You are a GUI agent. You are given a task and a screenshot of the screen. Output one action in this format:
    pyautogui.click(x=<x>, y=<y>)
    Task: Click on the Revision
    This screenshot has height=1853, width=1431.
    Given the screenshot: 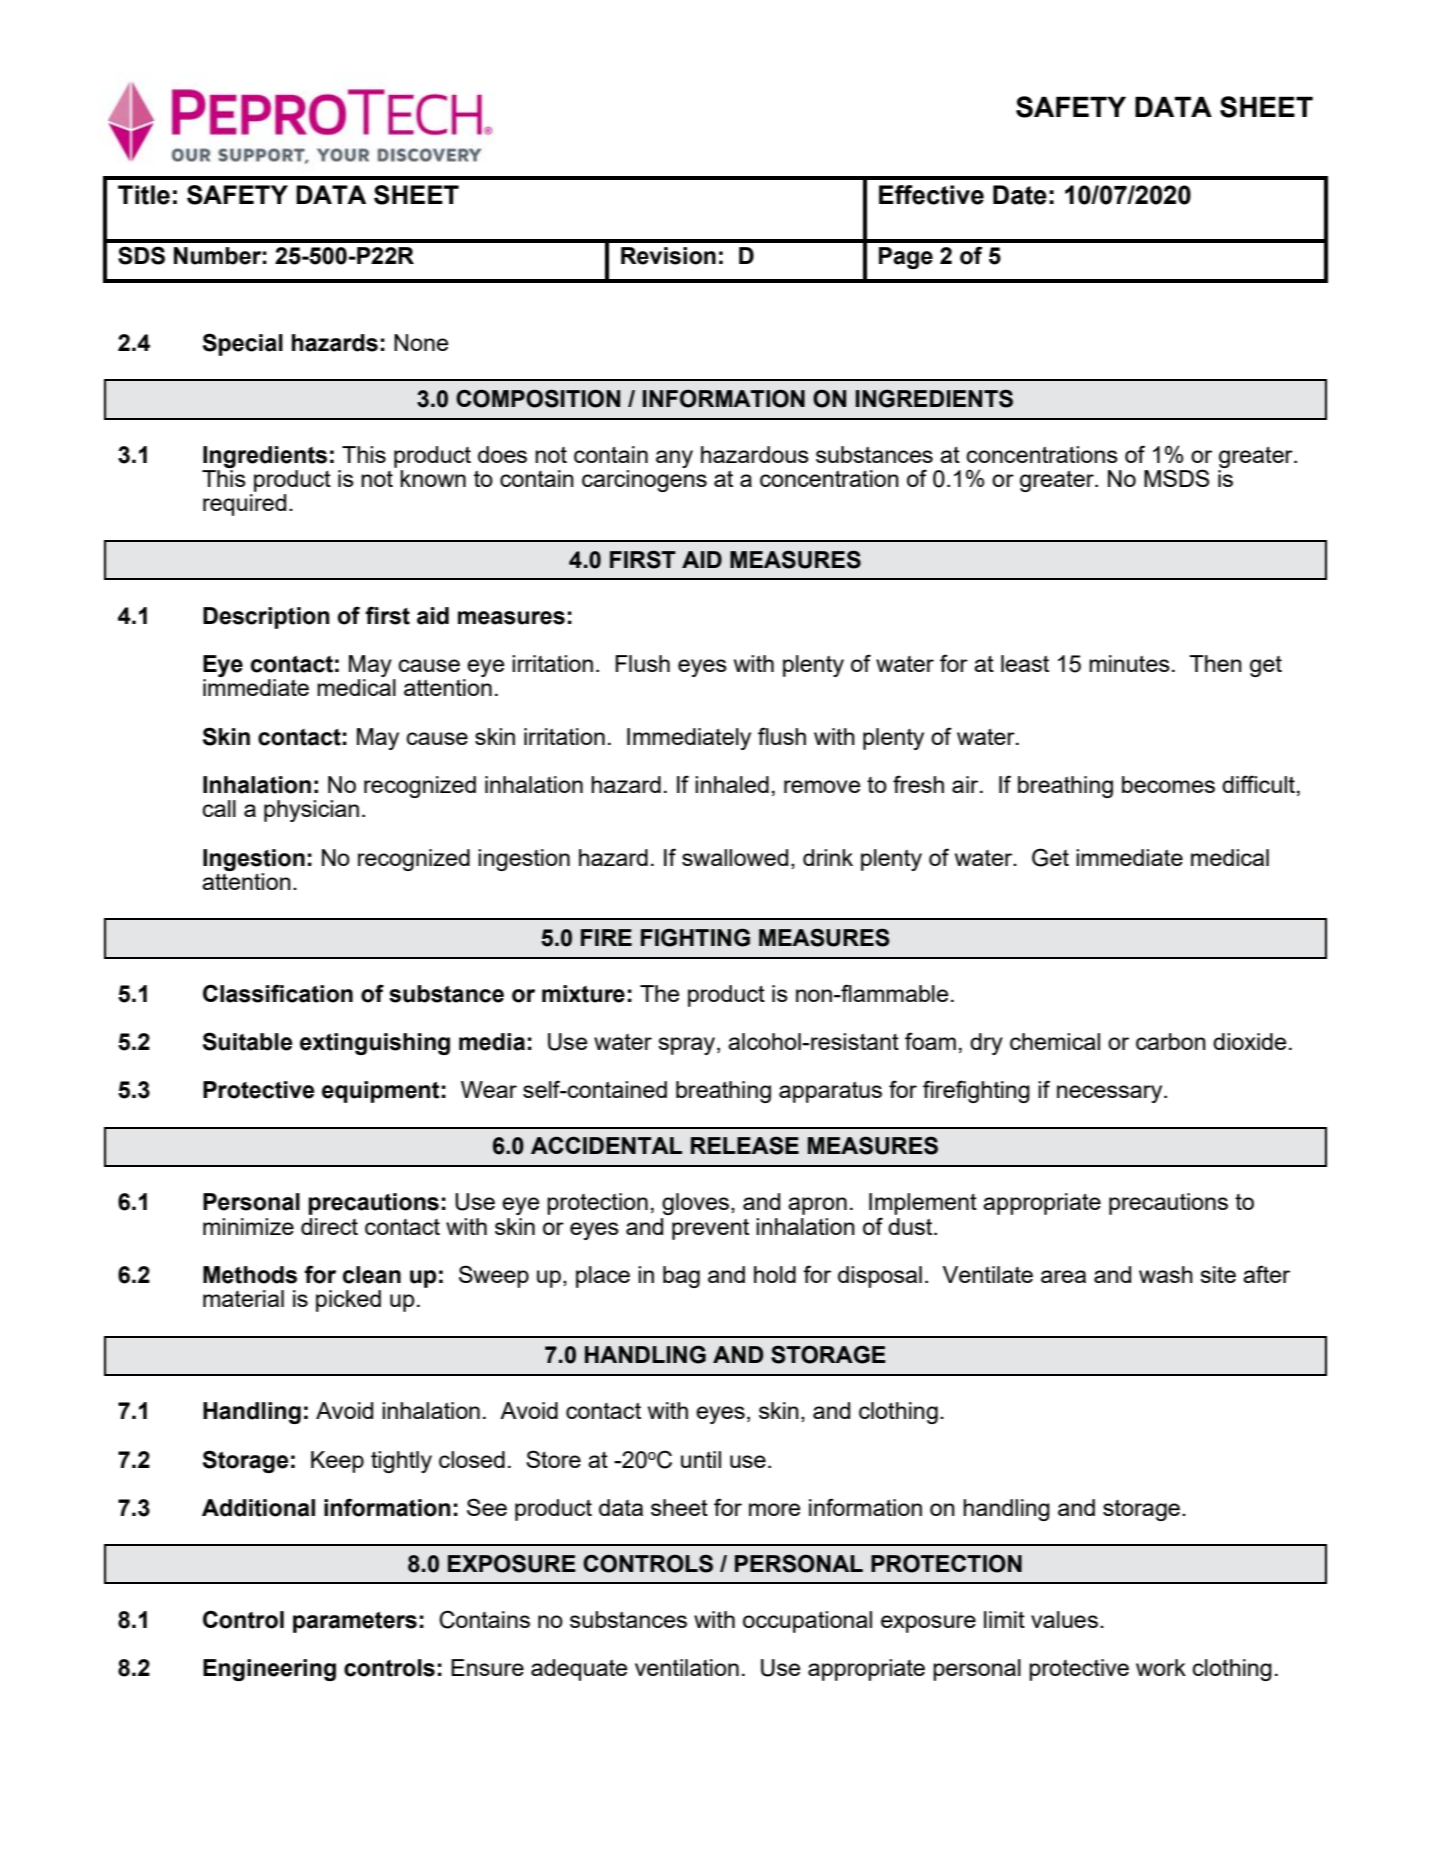 What is the action you would take?
    pyautogui.click(x=668, y=256)
